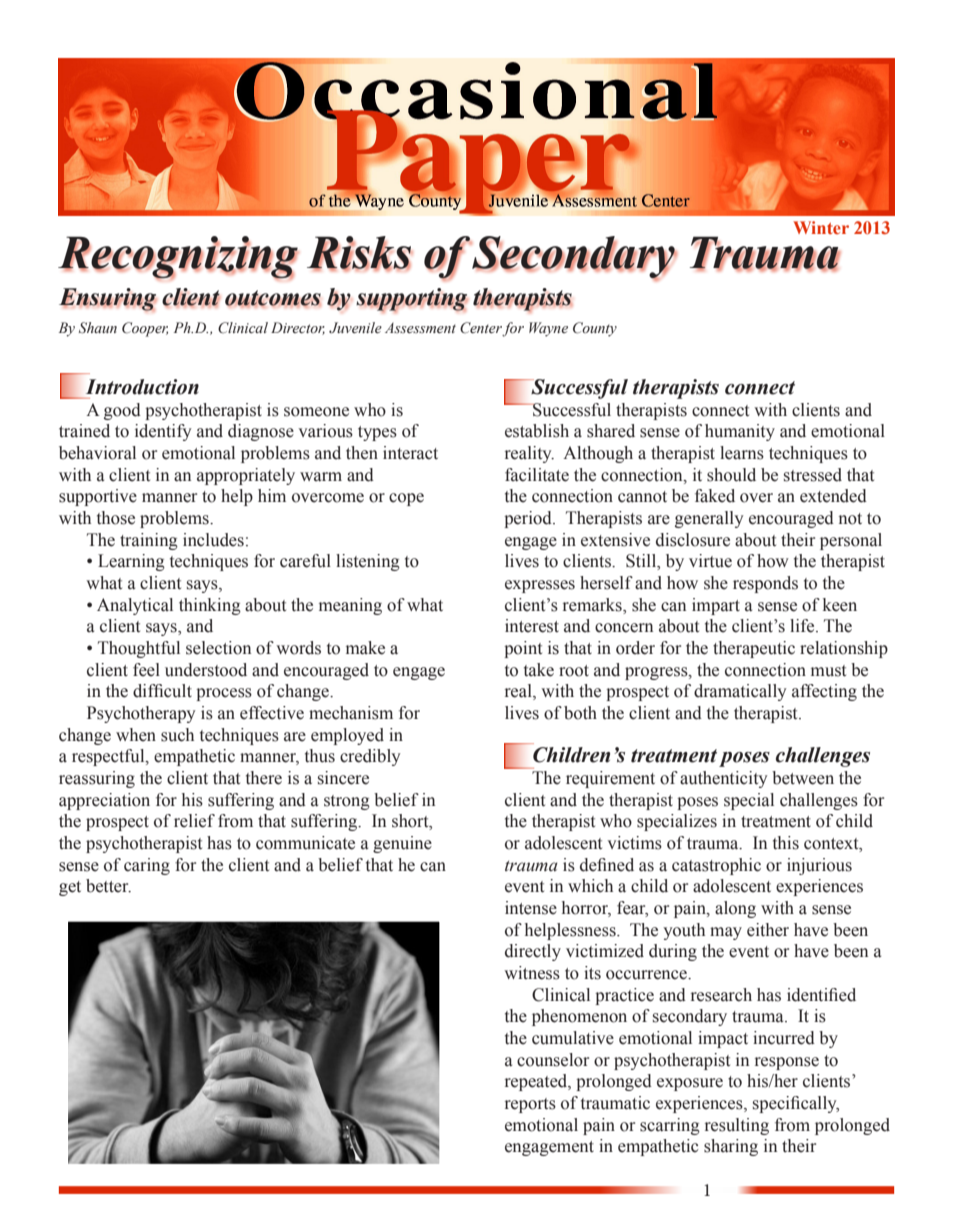  Describe the element at coordinates (412, 300) in the document. I see `supporting` at that location.
